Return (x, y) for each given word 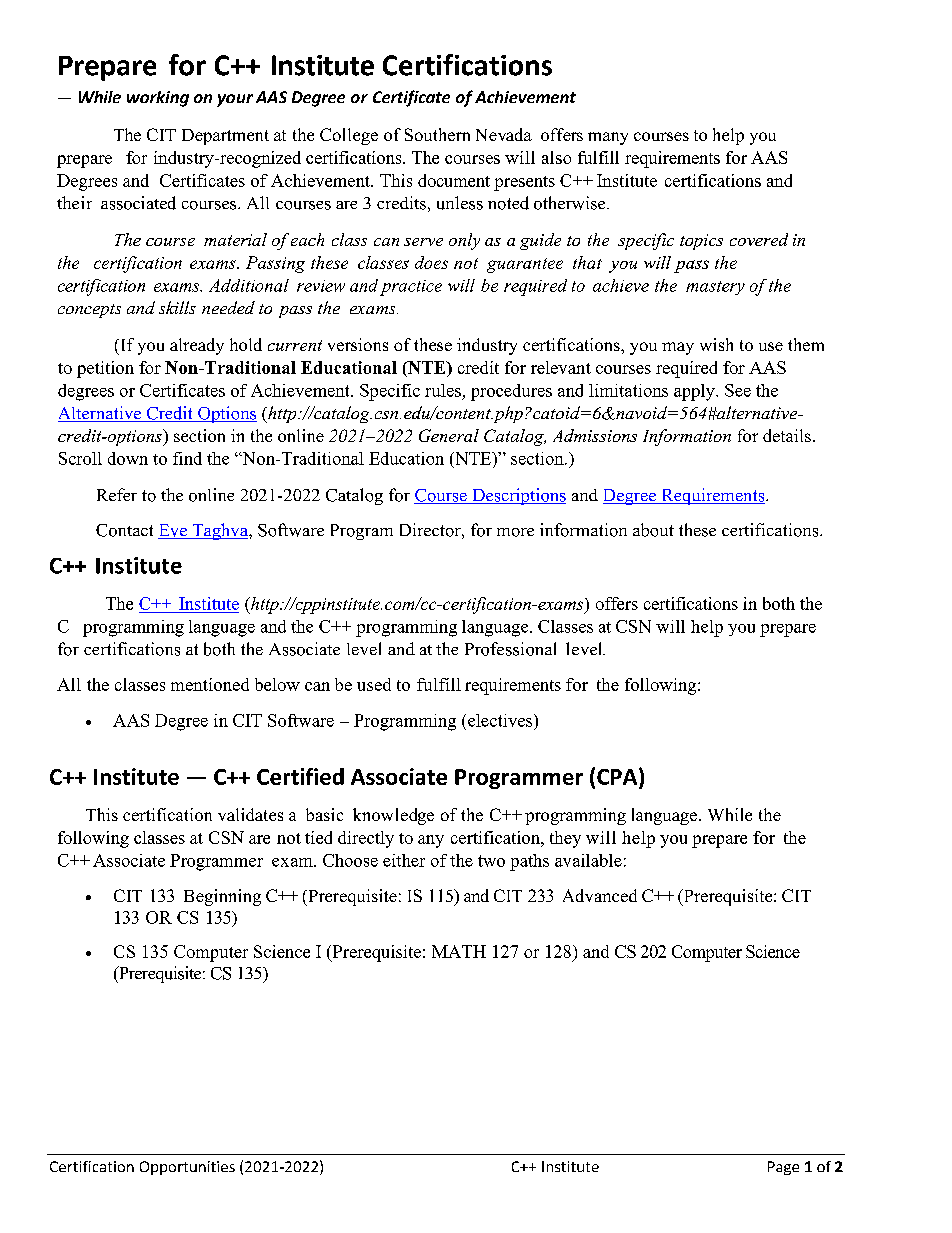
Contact (124, 530)
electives (501, 720)
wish (716, 344)
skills (177, 307)
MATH (459, 951)
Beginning (222, 897)
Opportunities (187, 1168)
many (608, 138)
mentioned (210, 684)
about (653, 530)
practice (411, 288)
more (515, 532)
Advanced (600, 895)
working (158, 99)
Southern (437, 134)
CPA (618, 776)
